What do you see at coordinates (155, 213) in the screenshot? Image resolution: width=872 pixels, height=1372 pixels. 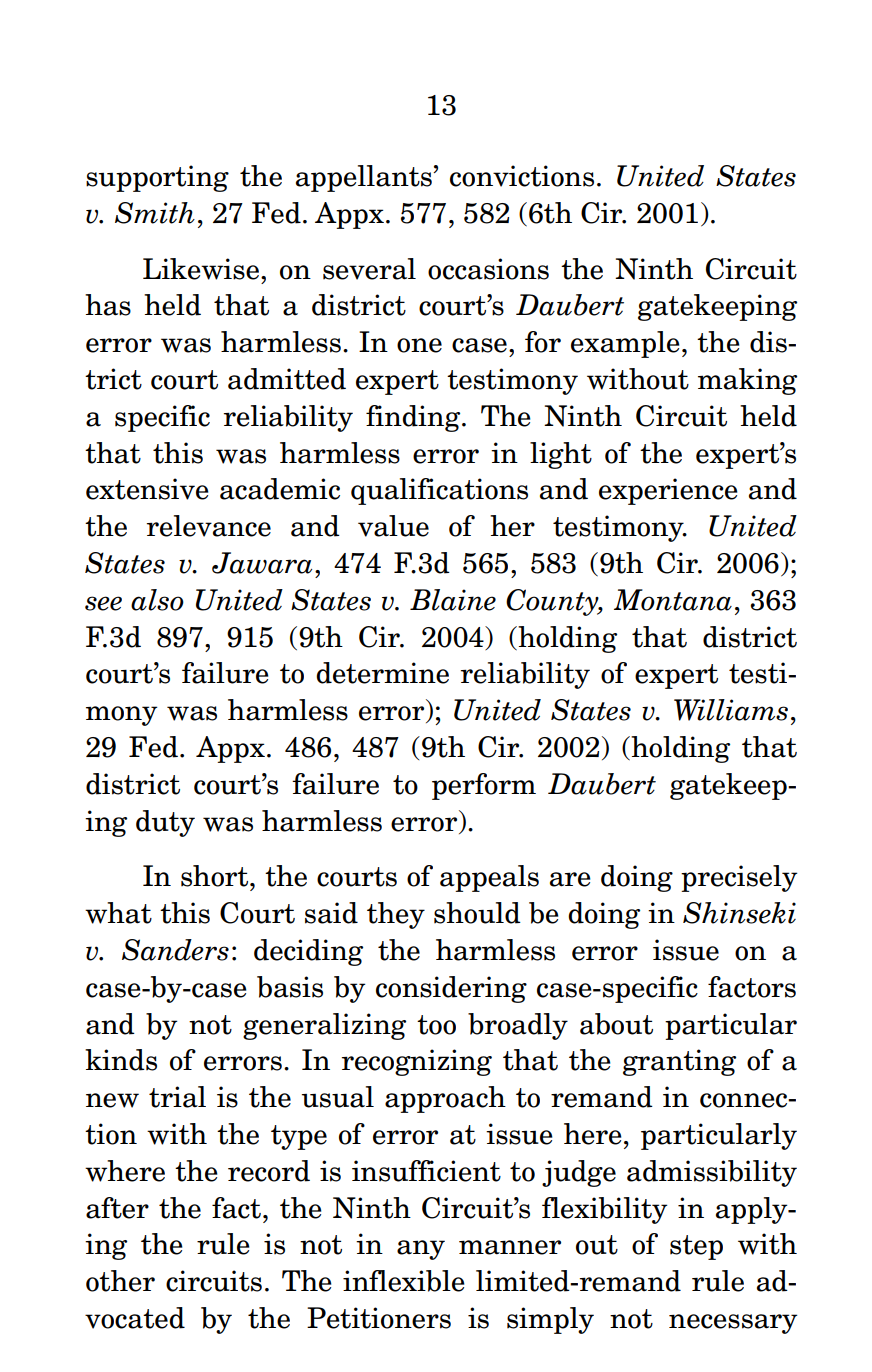 I see `Smith` at bounding box center [155, 213].
